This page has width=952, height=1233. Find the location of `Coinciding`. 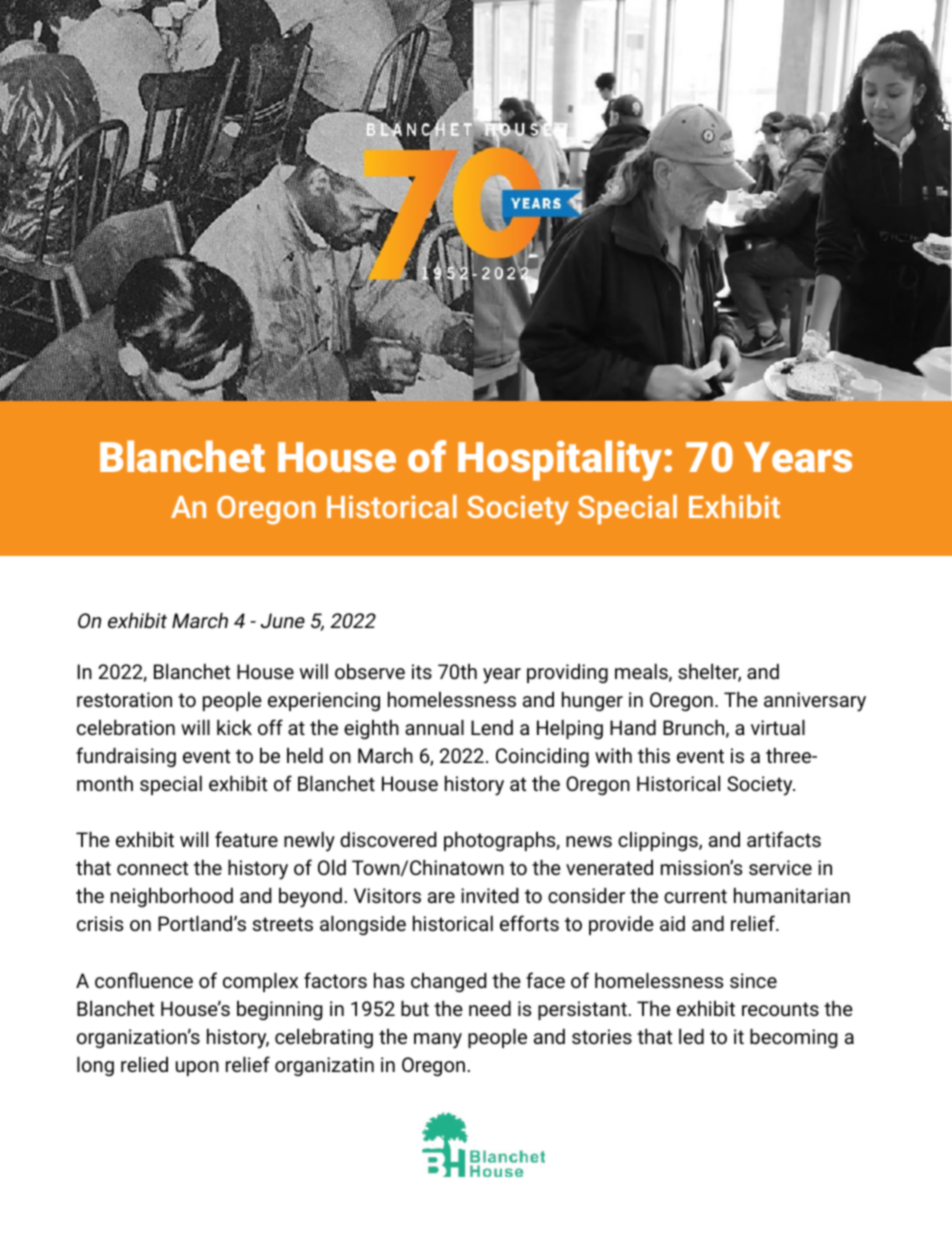

Coinciding is located at coordinates (542, 757).
